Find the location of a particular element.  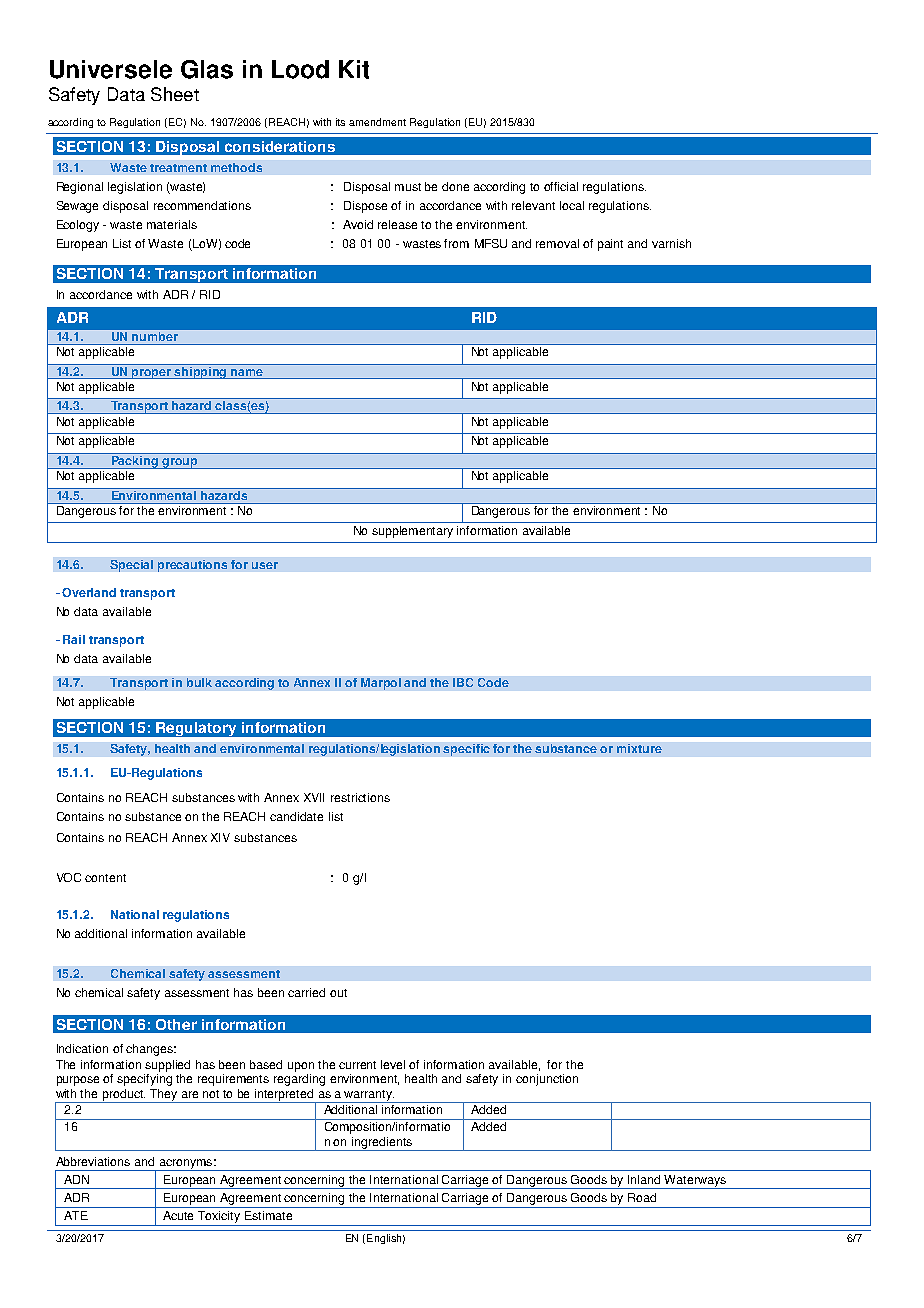

Acute is located at coordinates (178, 1215).
